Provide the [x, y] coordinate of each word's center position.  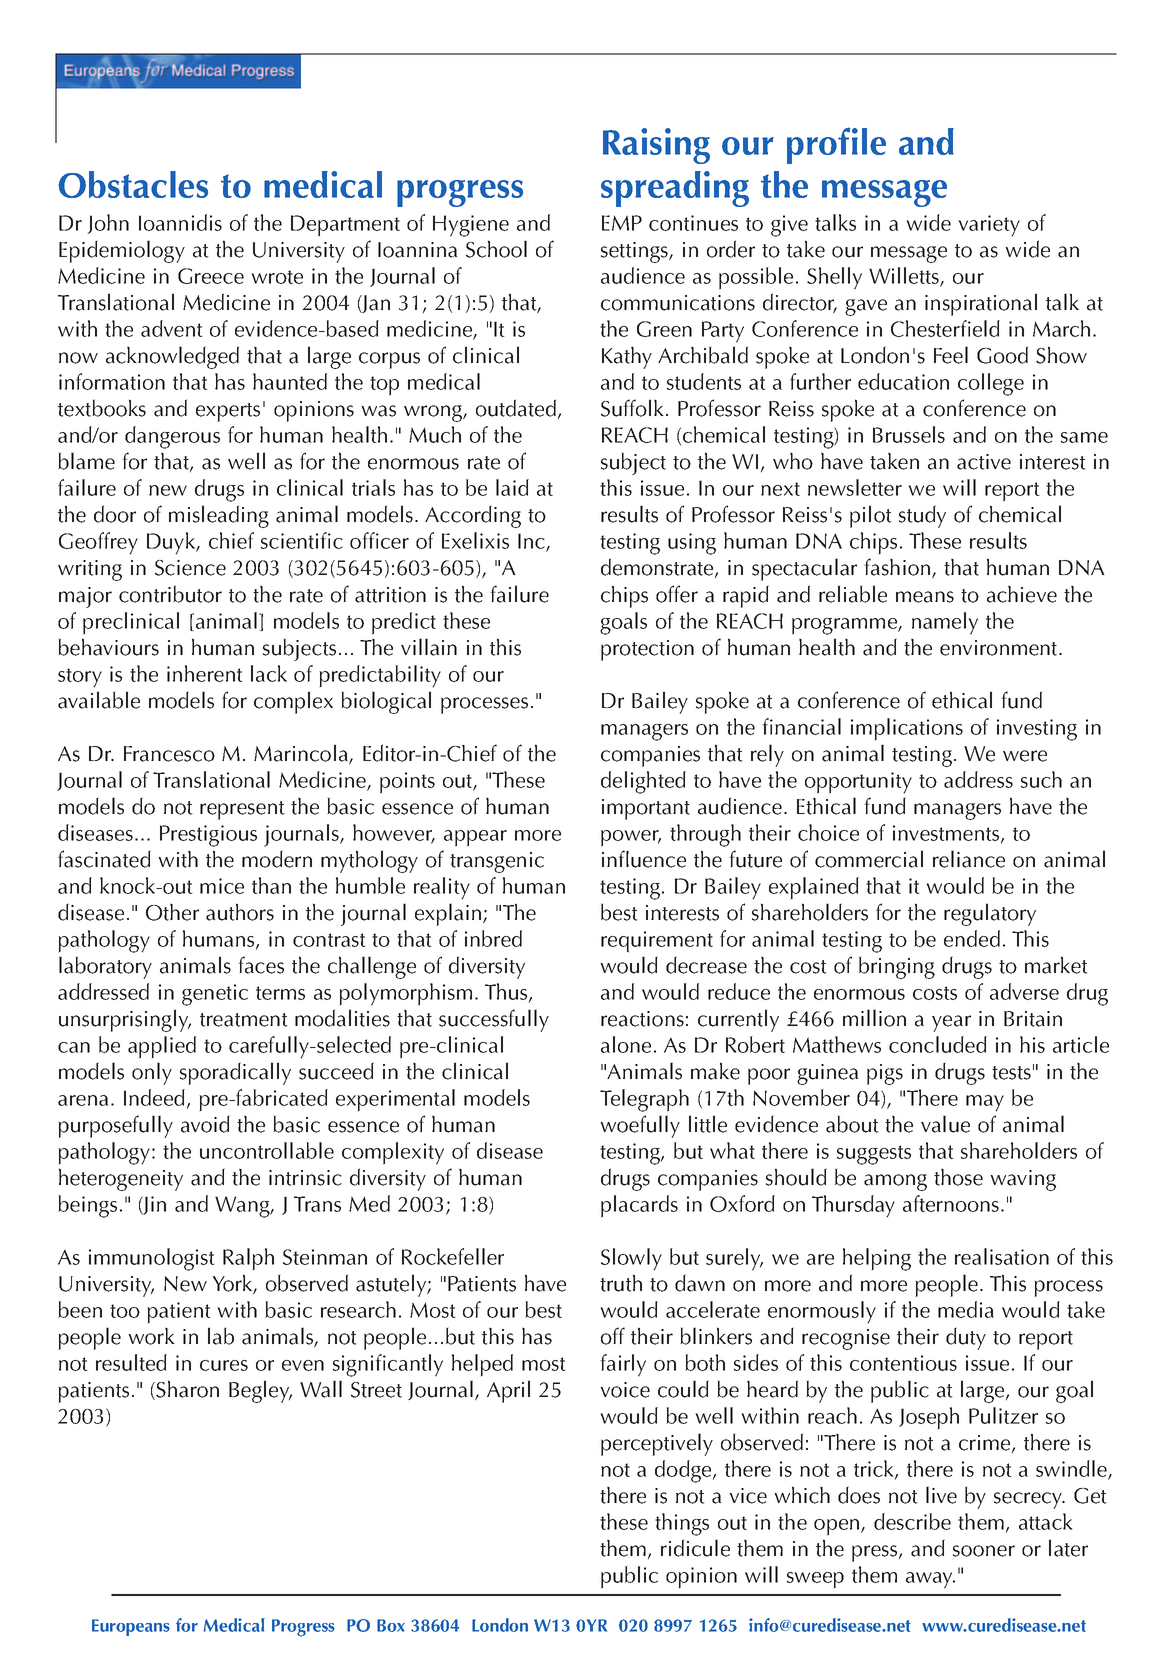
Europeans [131, 1627]
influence [644, 859]
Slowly [631, 1259]
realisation [1002, 1256]
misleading [219, 516]
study [922, 516]
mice [222, 886]
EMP [622, 223]
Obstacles [133, 184]
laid [512, 487]
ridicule [695, 1548]
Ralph [248, 1259]
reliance [969, 859]
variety [989, 226]
